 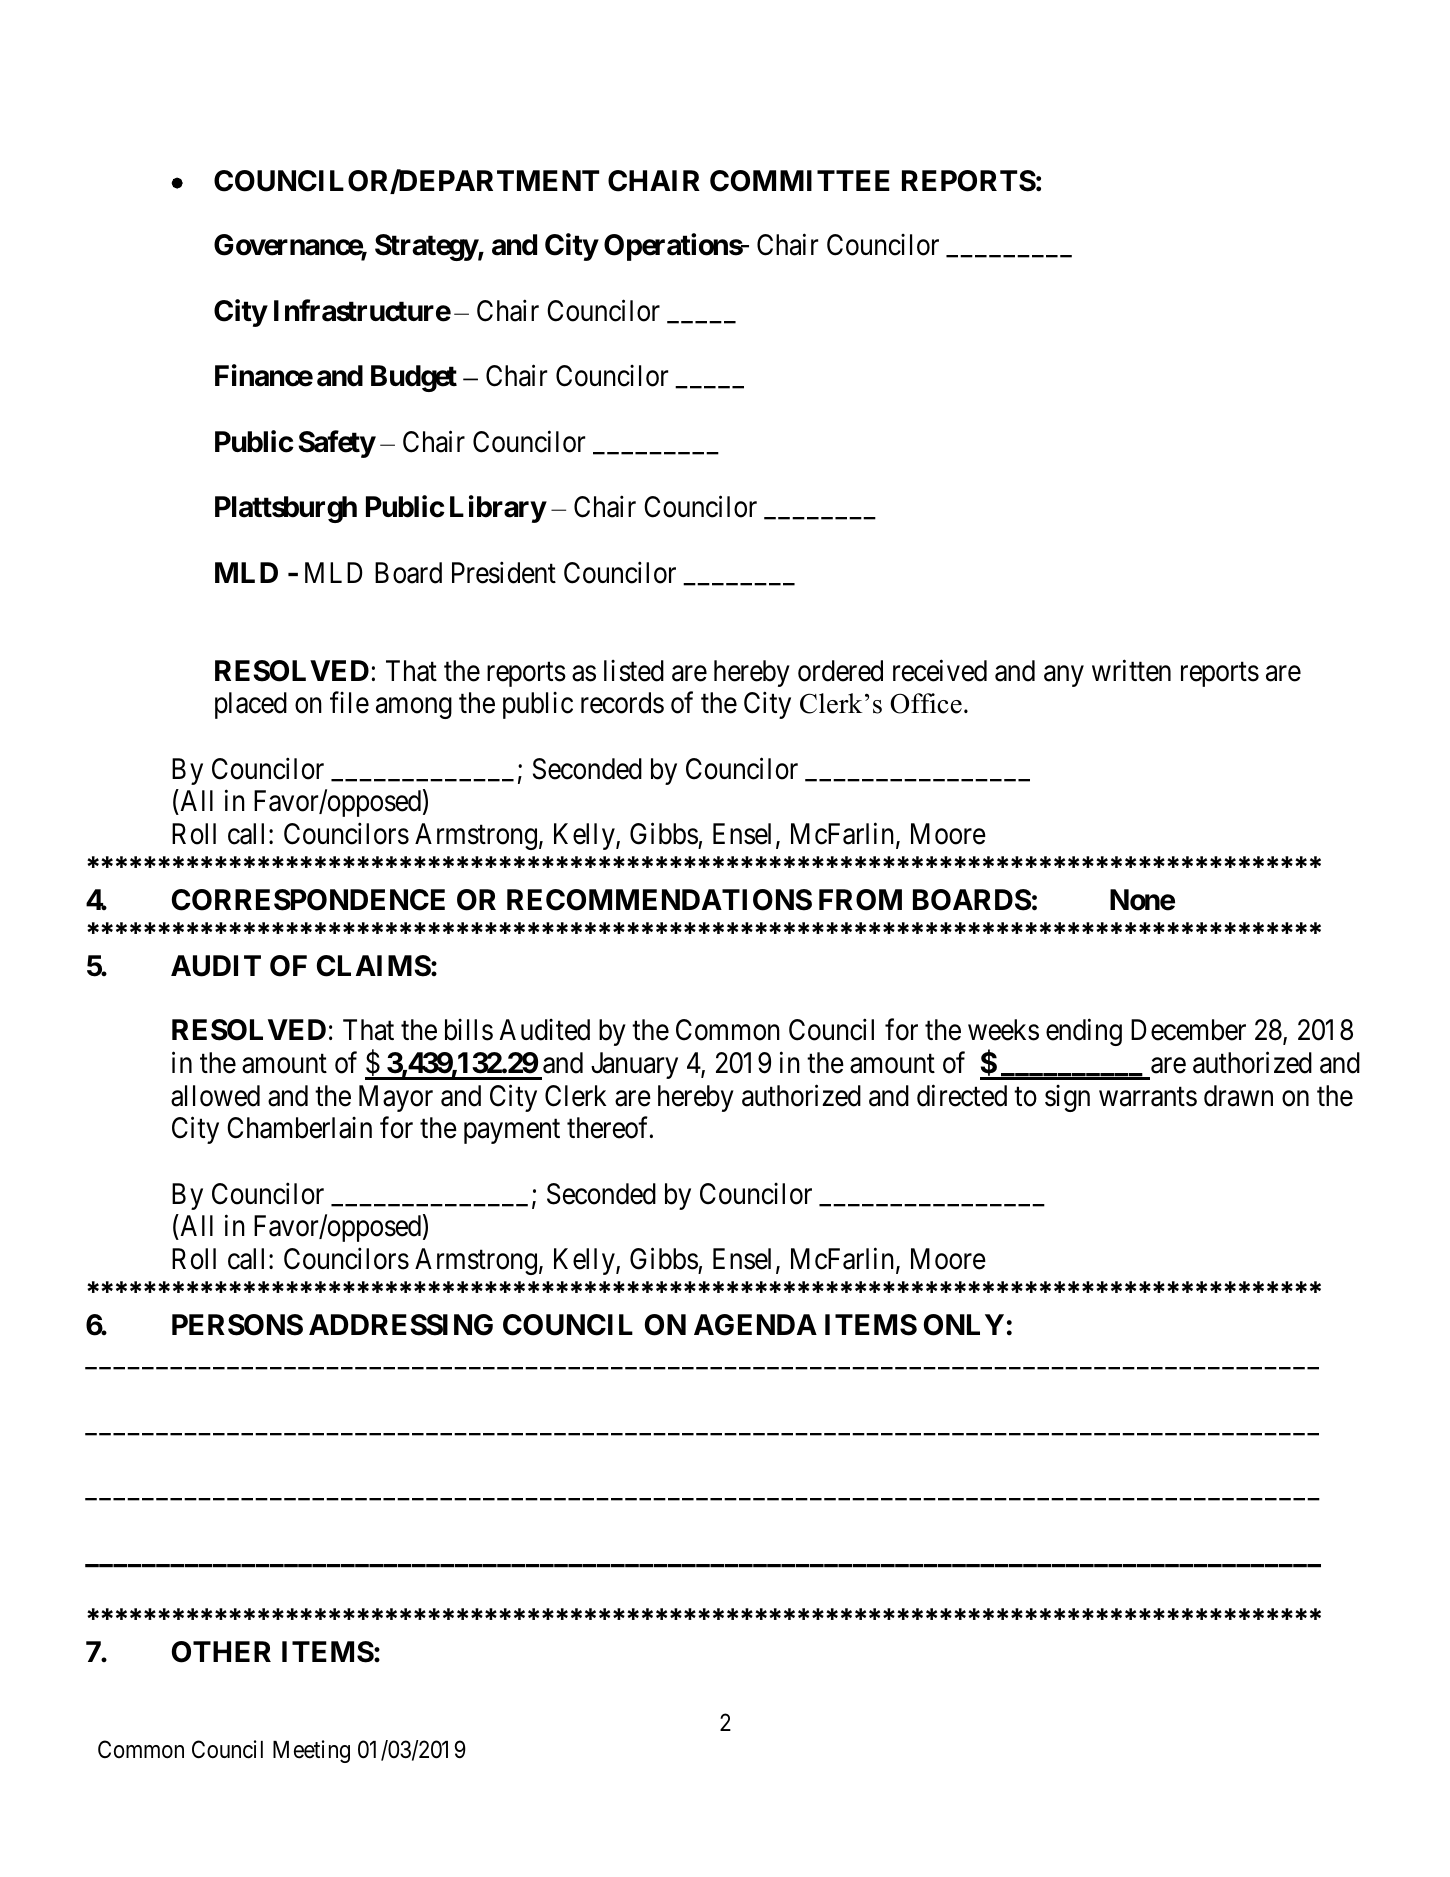 I want to click on Chamberlain, so click(x=299, y=1128).
